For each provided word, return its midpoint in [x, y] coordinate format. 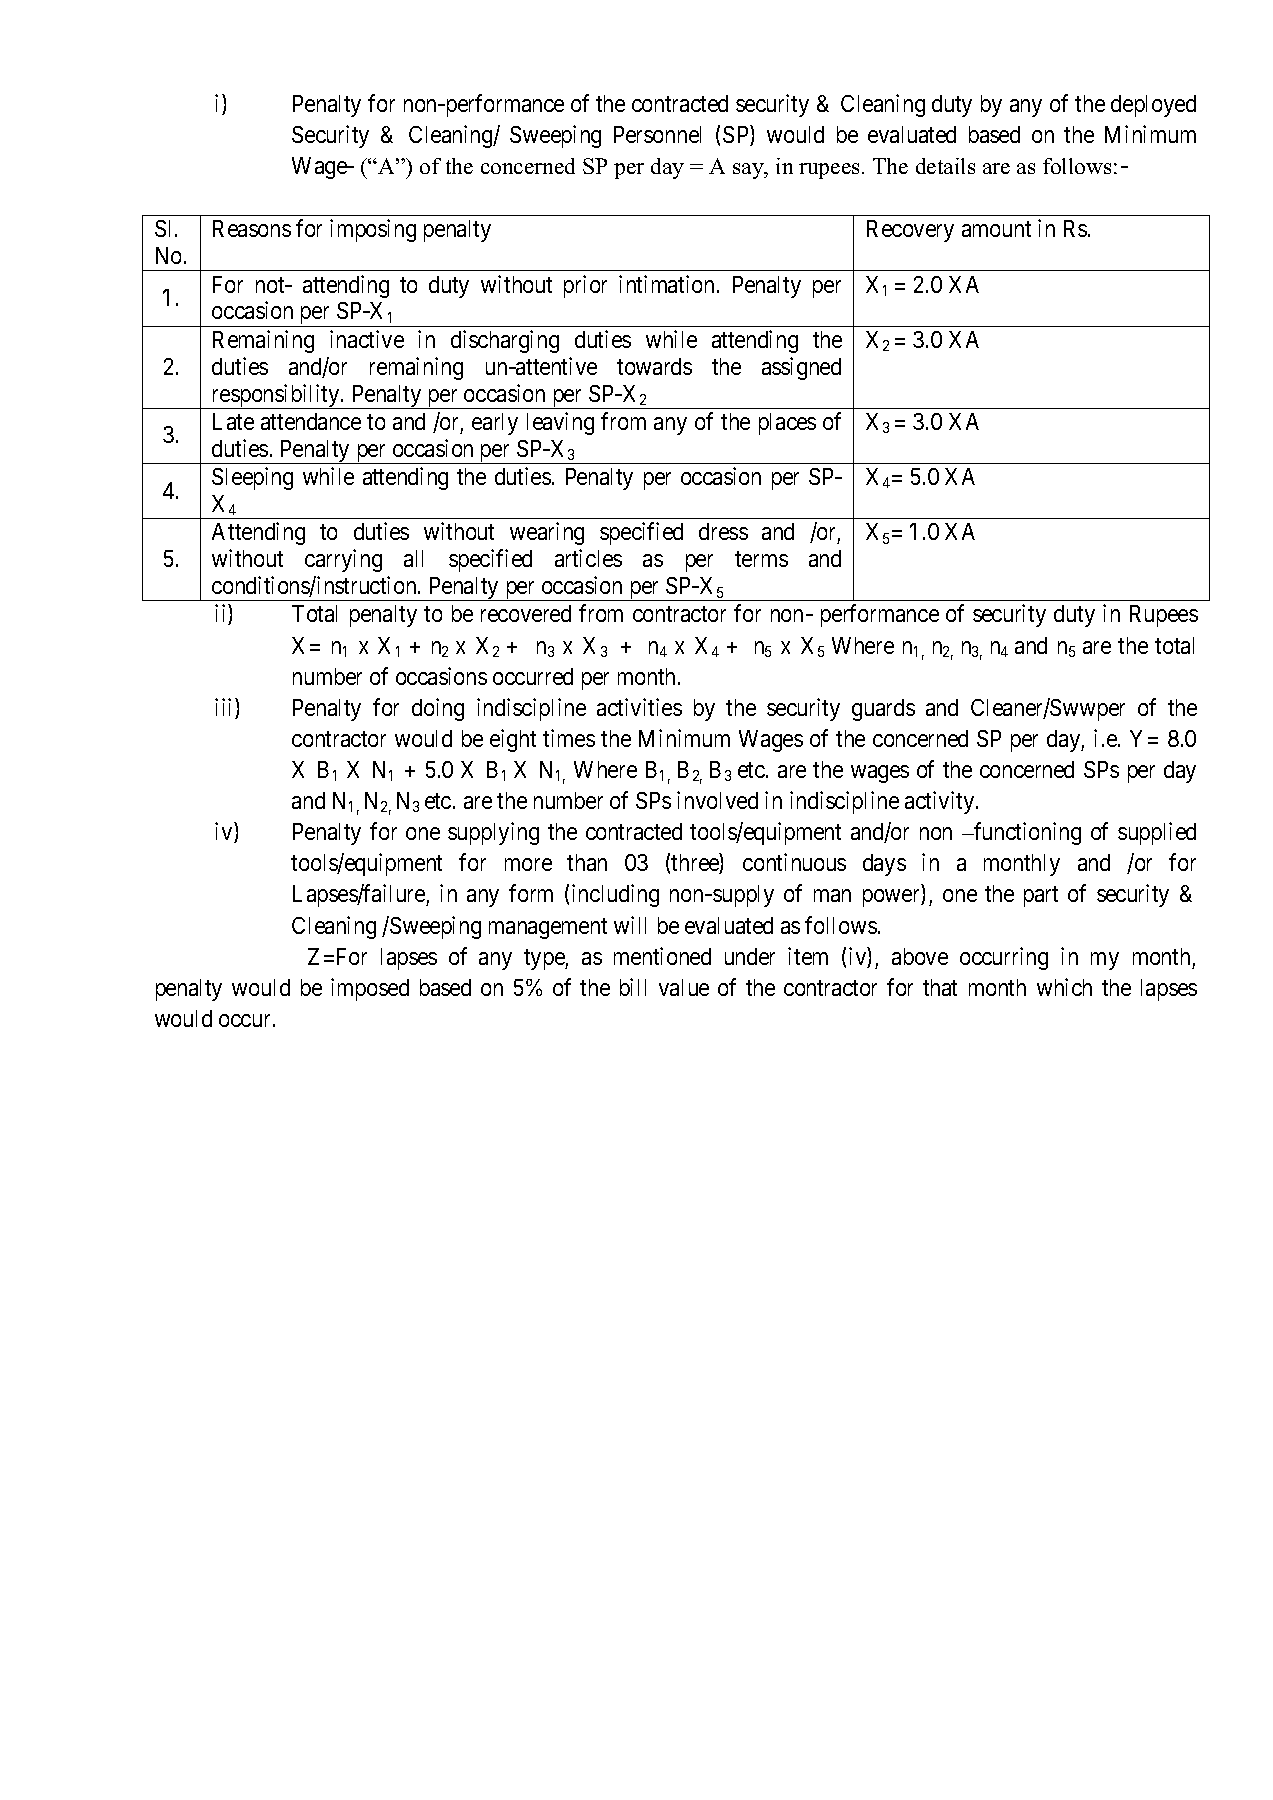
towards [654, 366]
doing [438, 709]
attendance [311, 421]
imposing [373, 230]
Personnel [657, 134]
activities [639, 707]
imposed [370, 989]
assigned [801, 368]
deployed [1153, 106]
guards [883, 710]
